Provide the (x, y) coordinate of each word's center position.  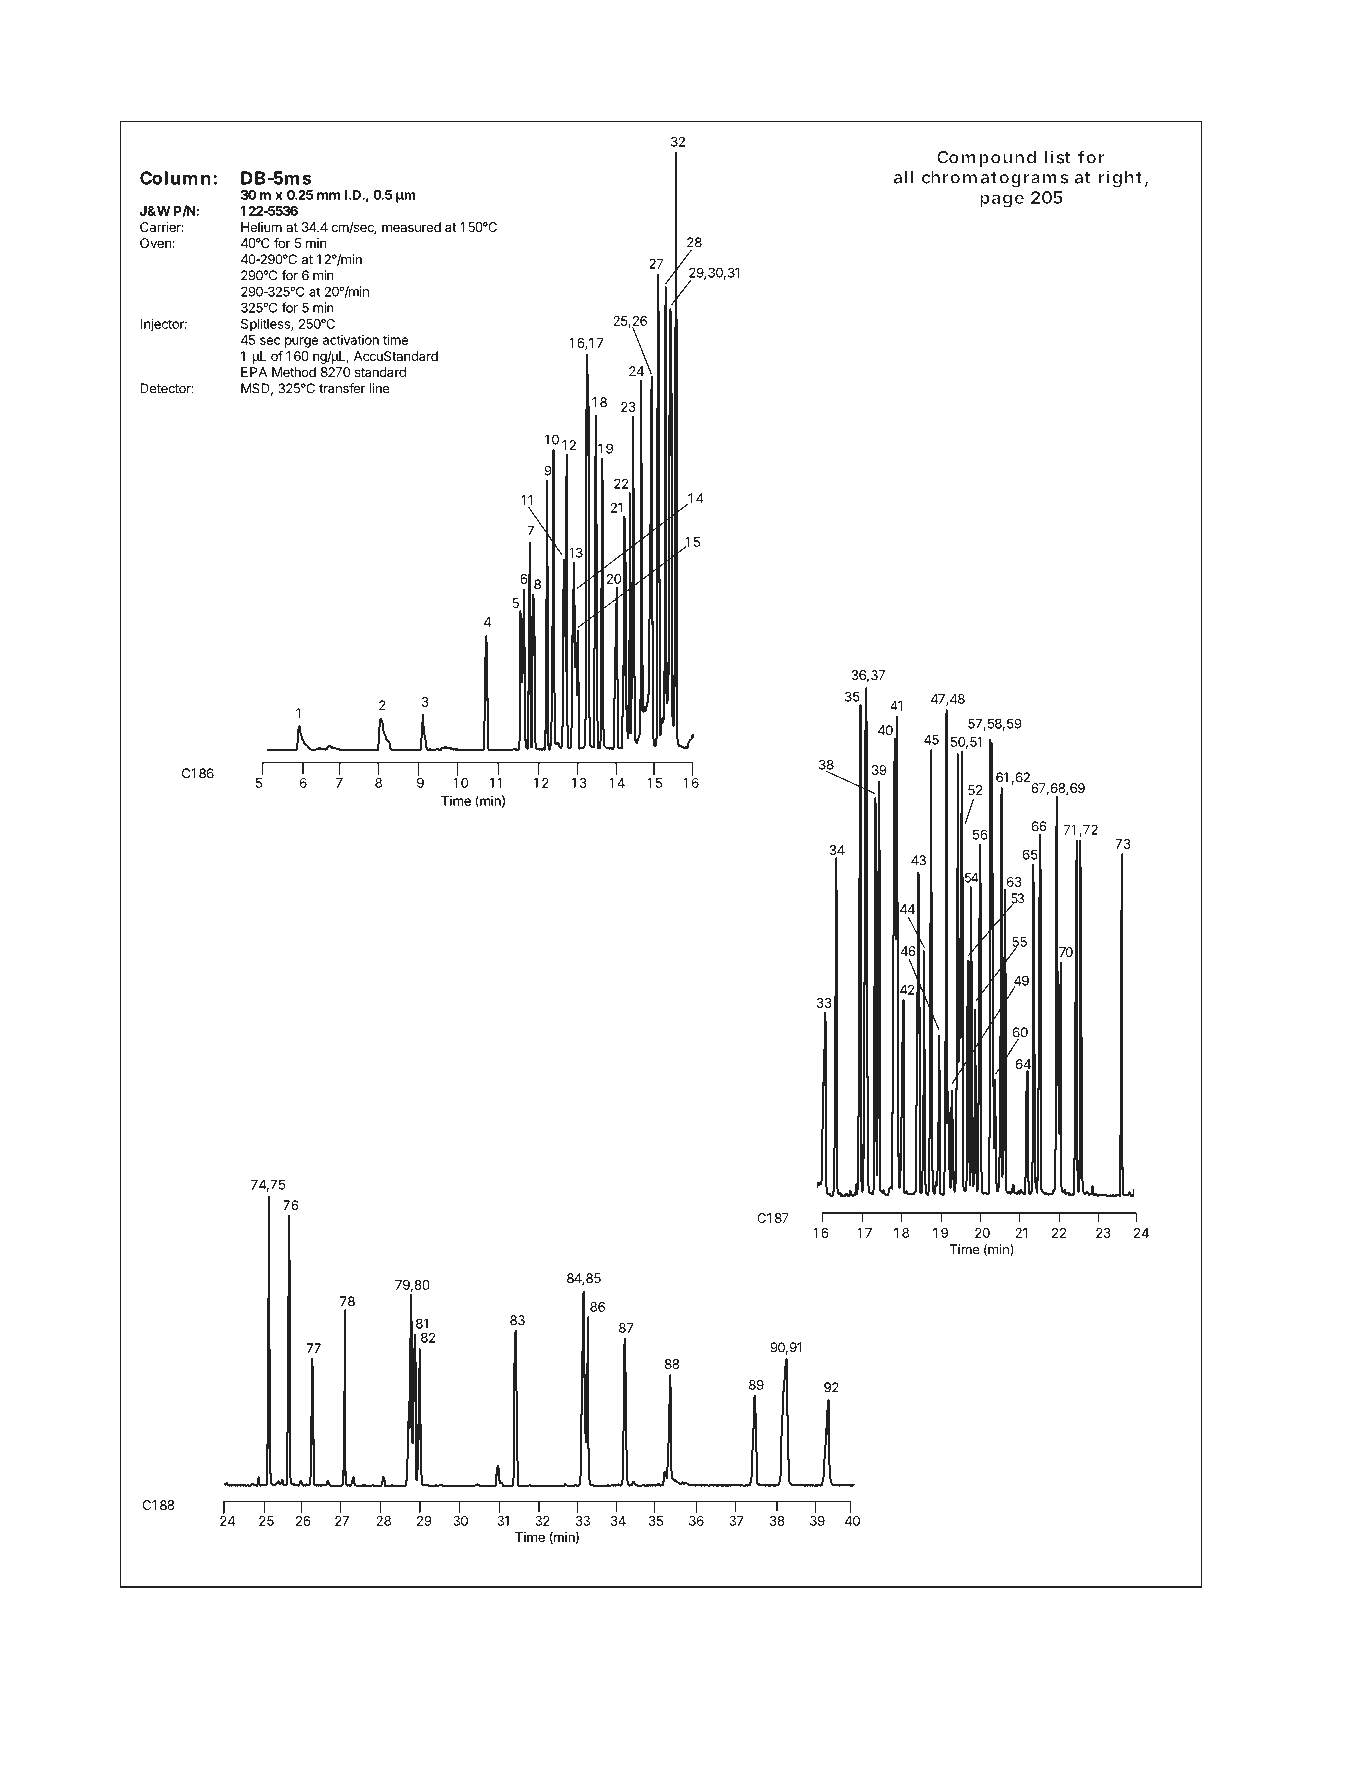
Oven (155, 243)
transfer (342, 388)
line (379, 388)
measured (411, 227)
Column (175, 178)
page (1002, 201)
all (903, 177)
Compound (986, 159)
